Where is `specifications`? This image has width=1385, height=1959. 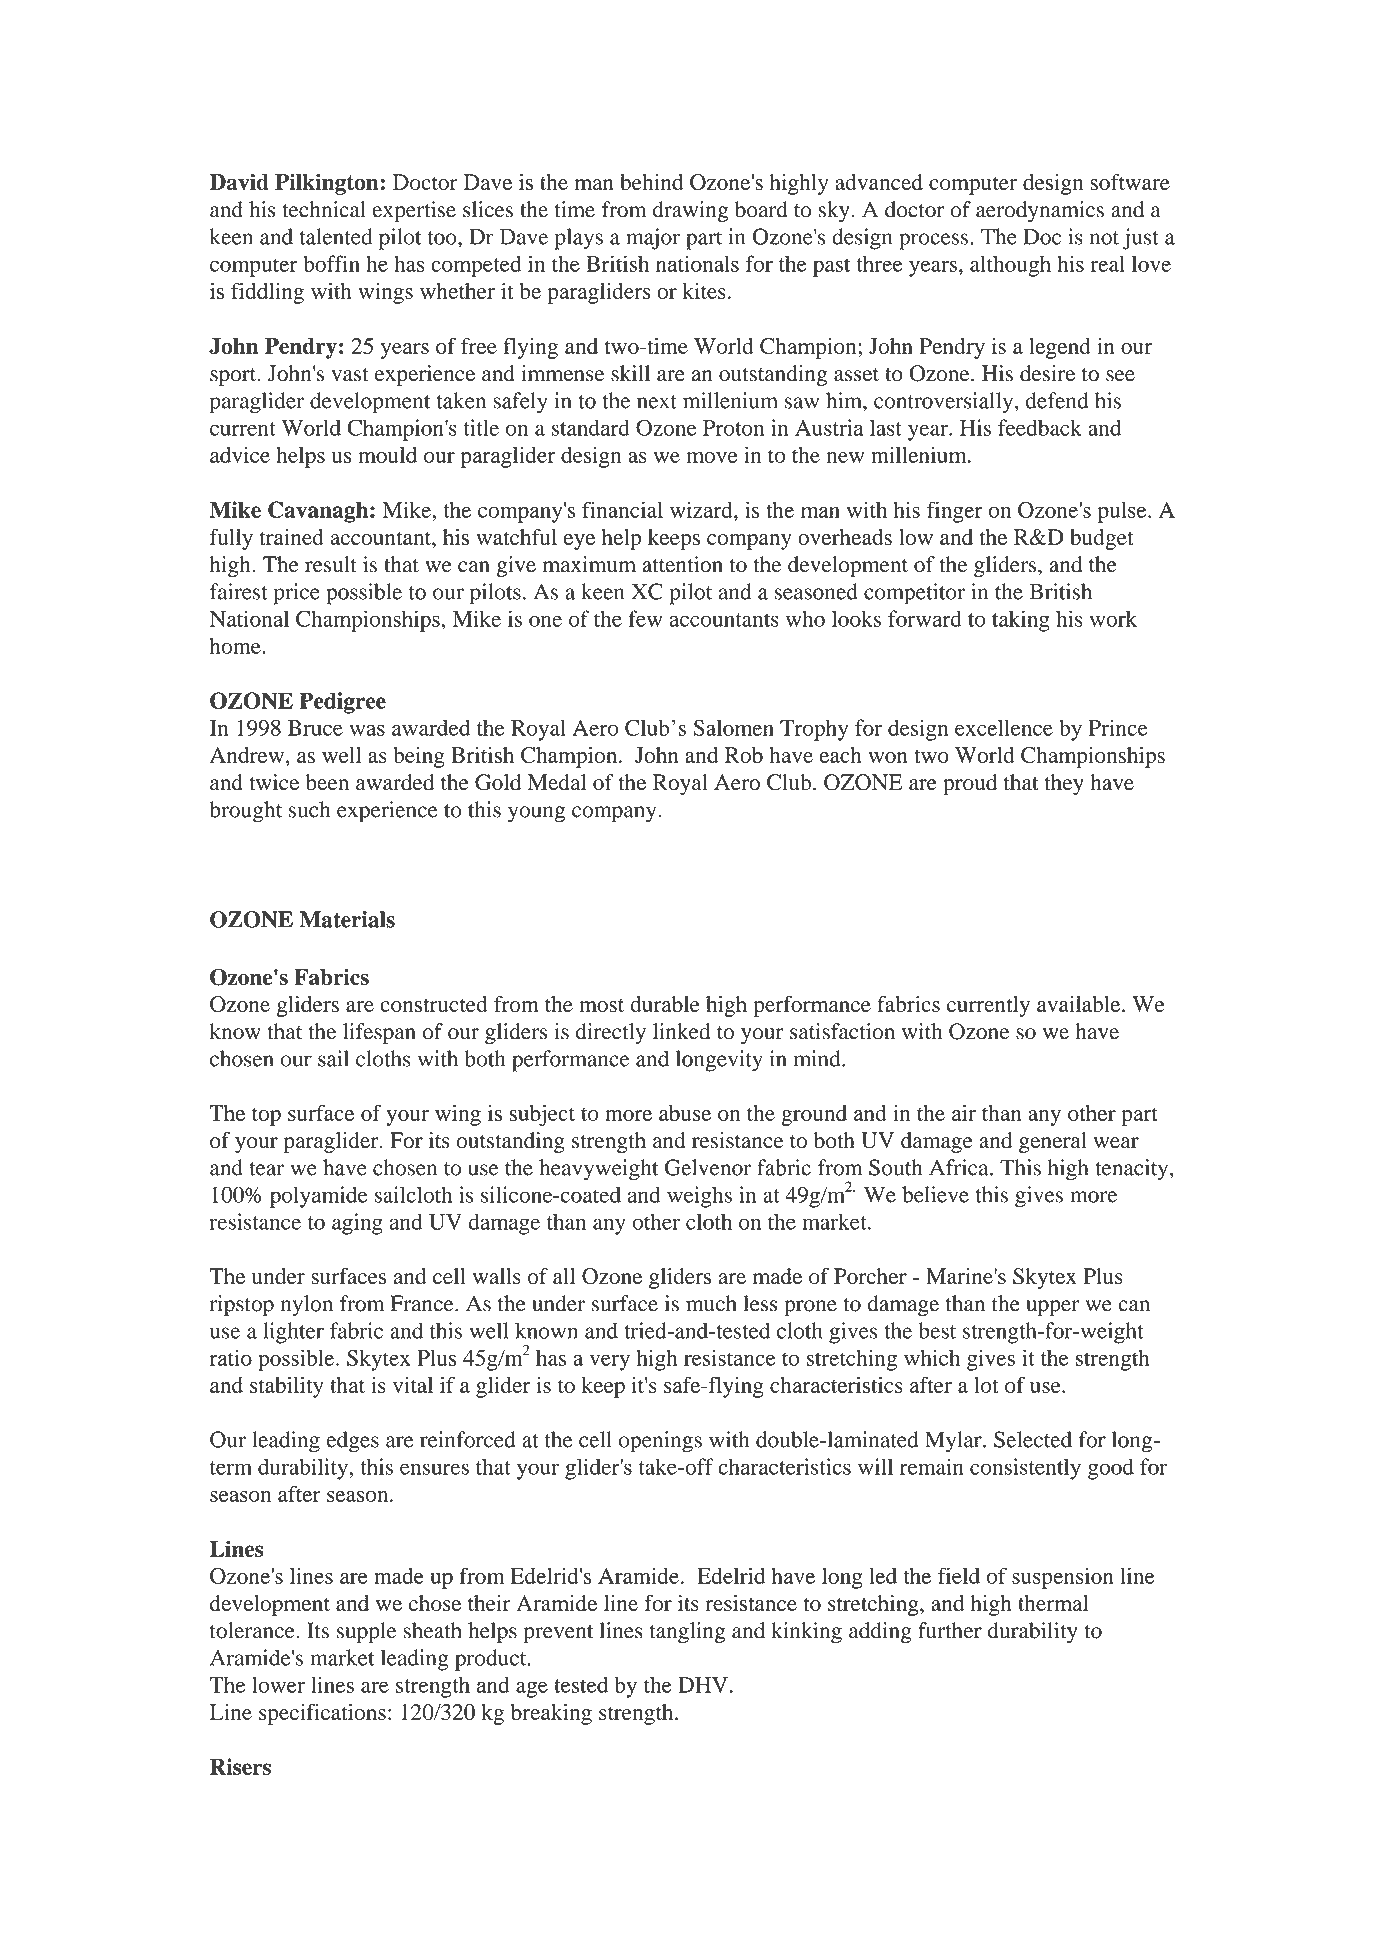 specifications is located at coordinates (322, 1714).
